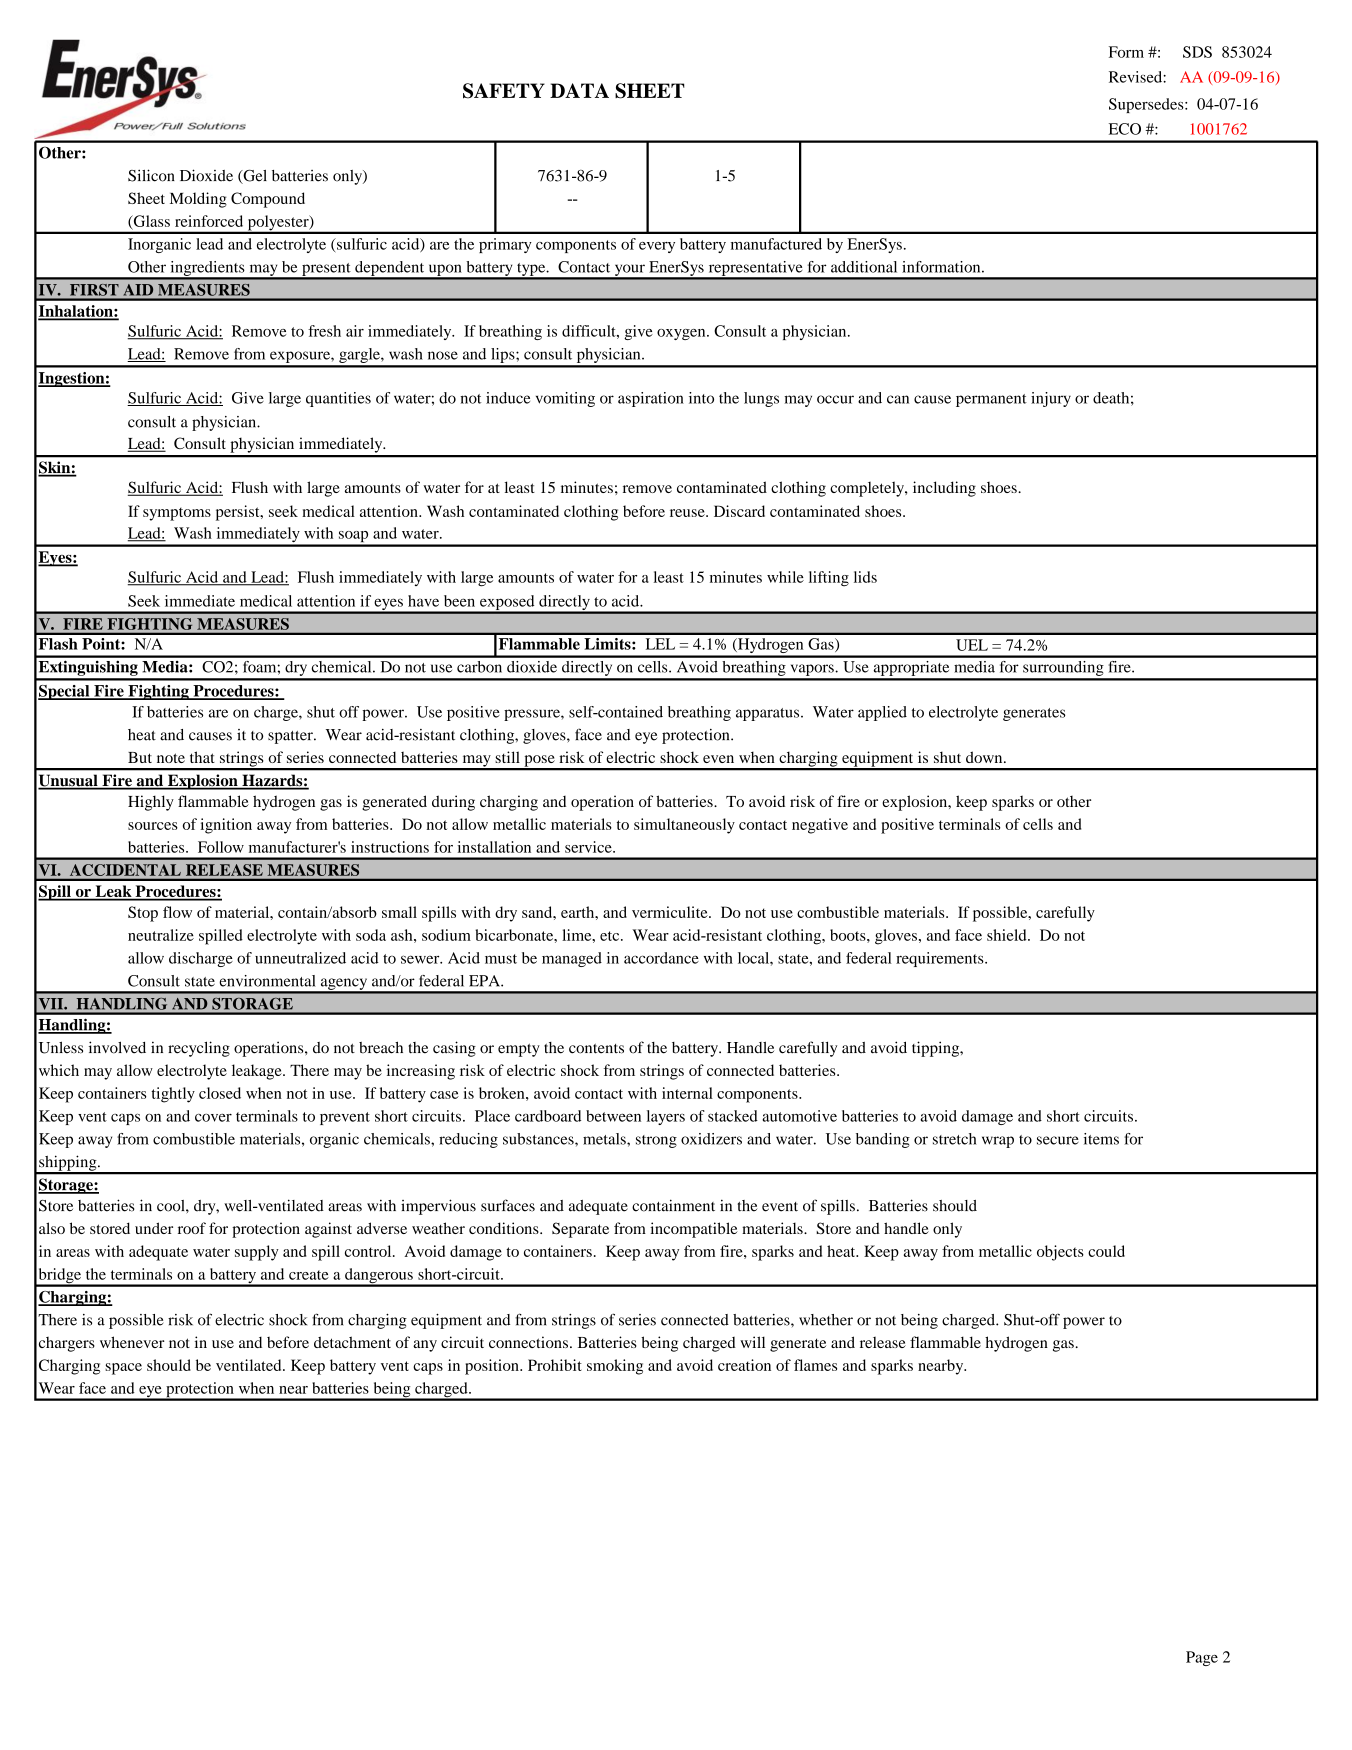 The width and height of the page is (1352, 1750). I want to click on DATA, so click(579, 90).
